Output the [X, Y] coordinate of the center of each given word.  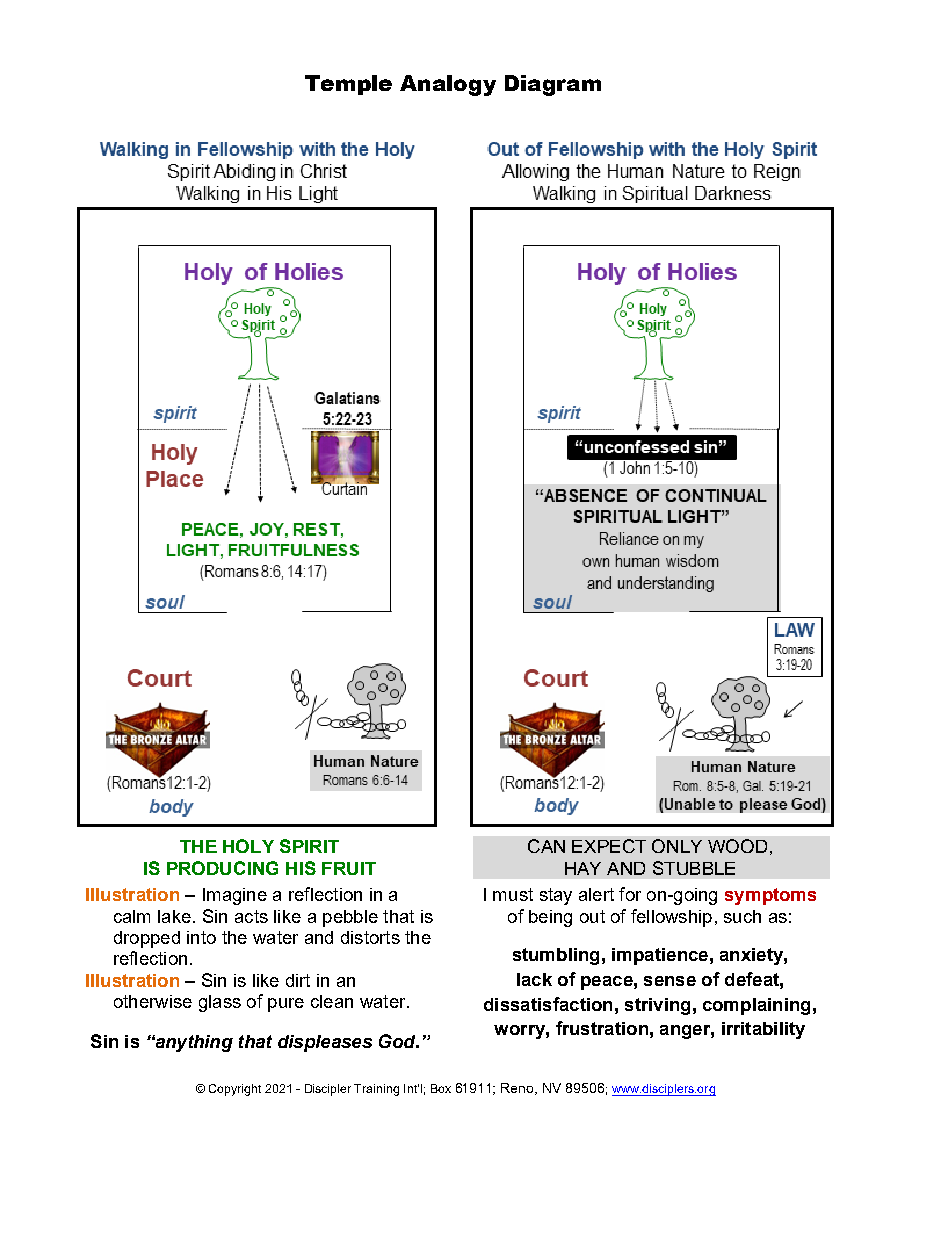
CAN [546, 846]
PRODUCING [222, 868]
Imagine [235, 896]
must [513, 894]
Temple [348, 85]
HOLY [248, 846]
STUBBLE [694, 868]
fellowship [671, 918]
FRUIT [349, 868]
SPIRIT [309, 846]
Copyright [235, 1090]
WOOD [737, 846]
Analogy [448, 85]
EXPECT [609, 846]
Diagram [553, 85]
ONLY [677, 846]
